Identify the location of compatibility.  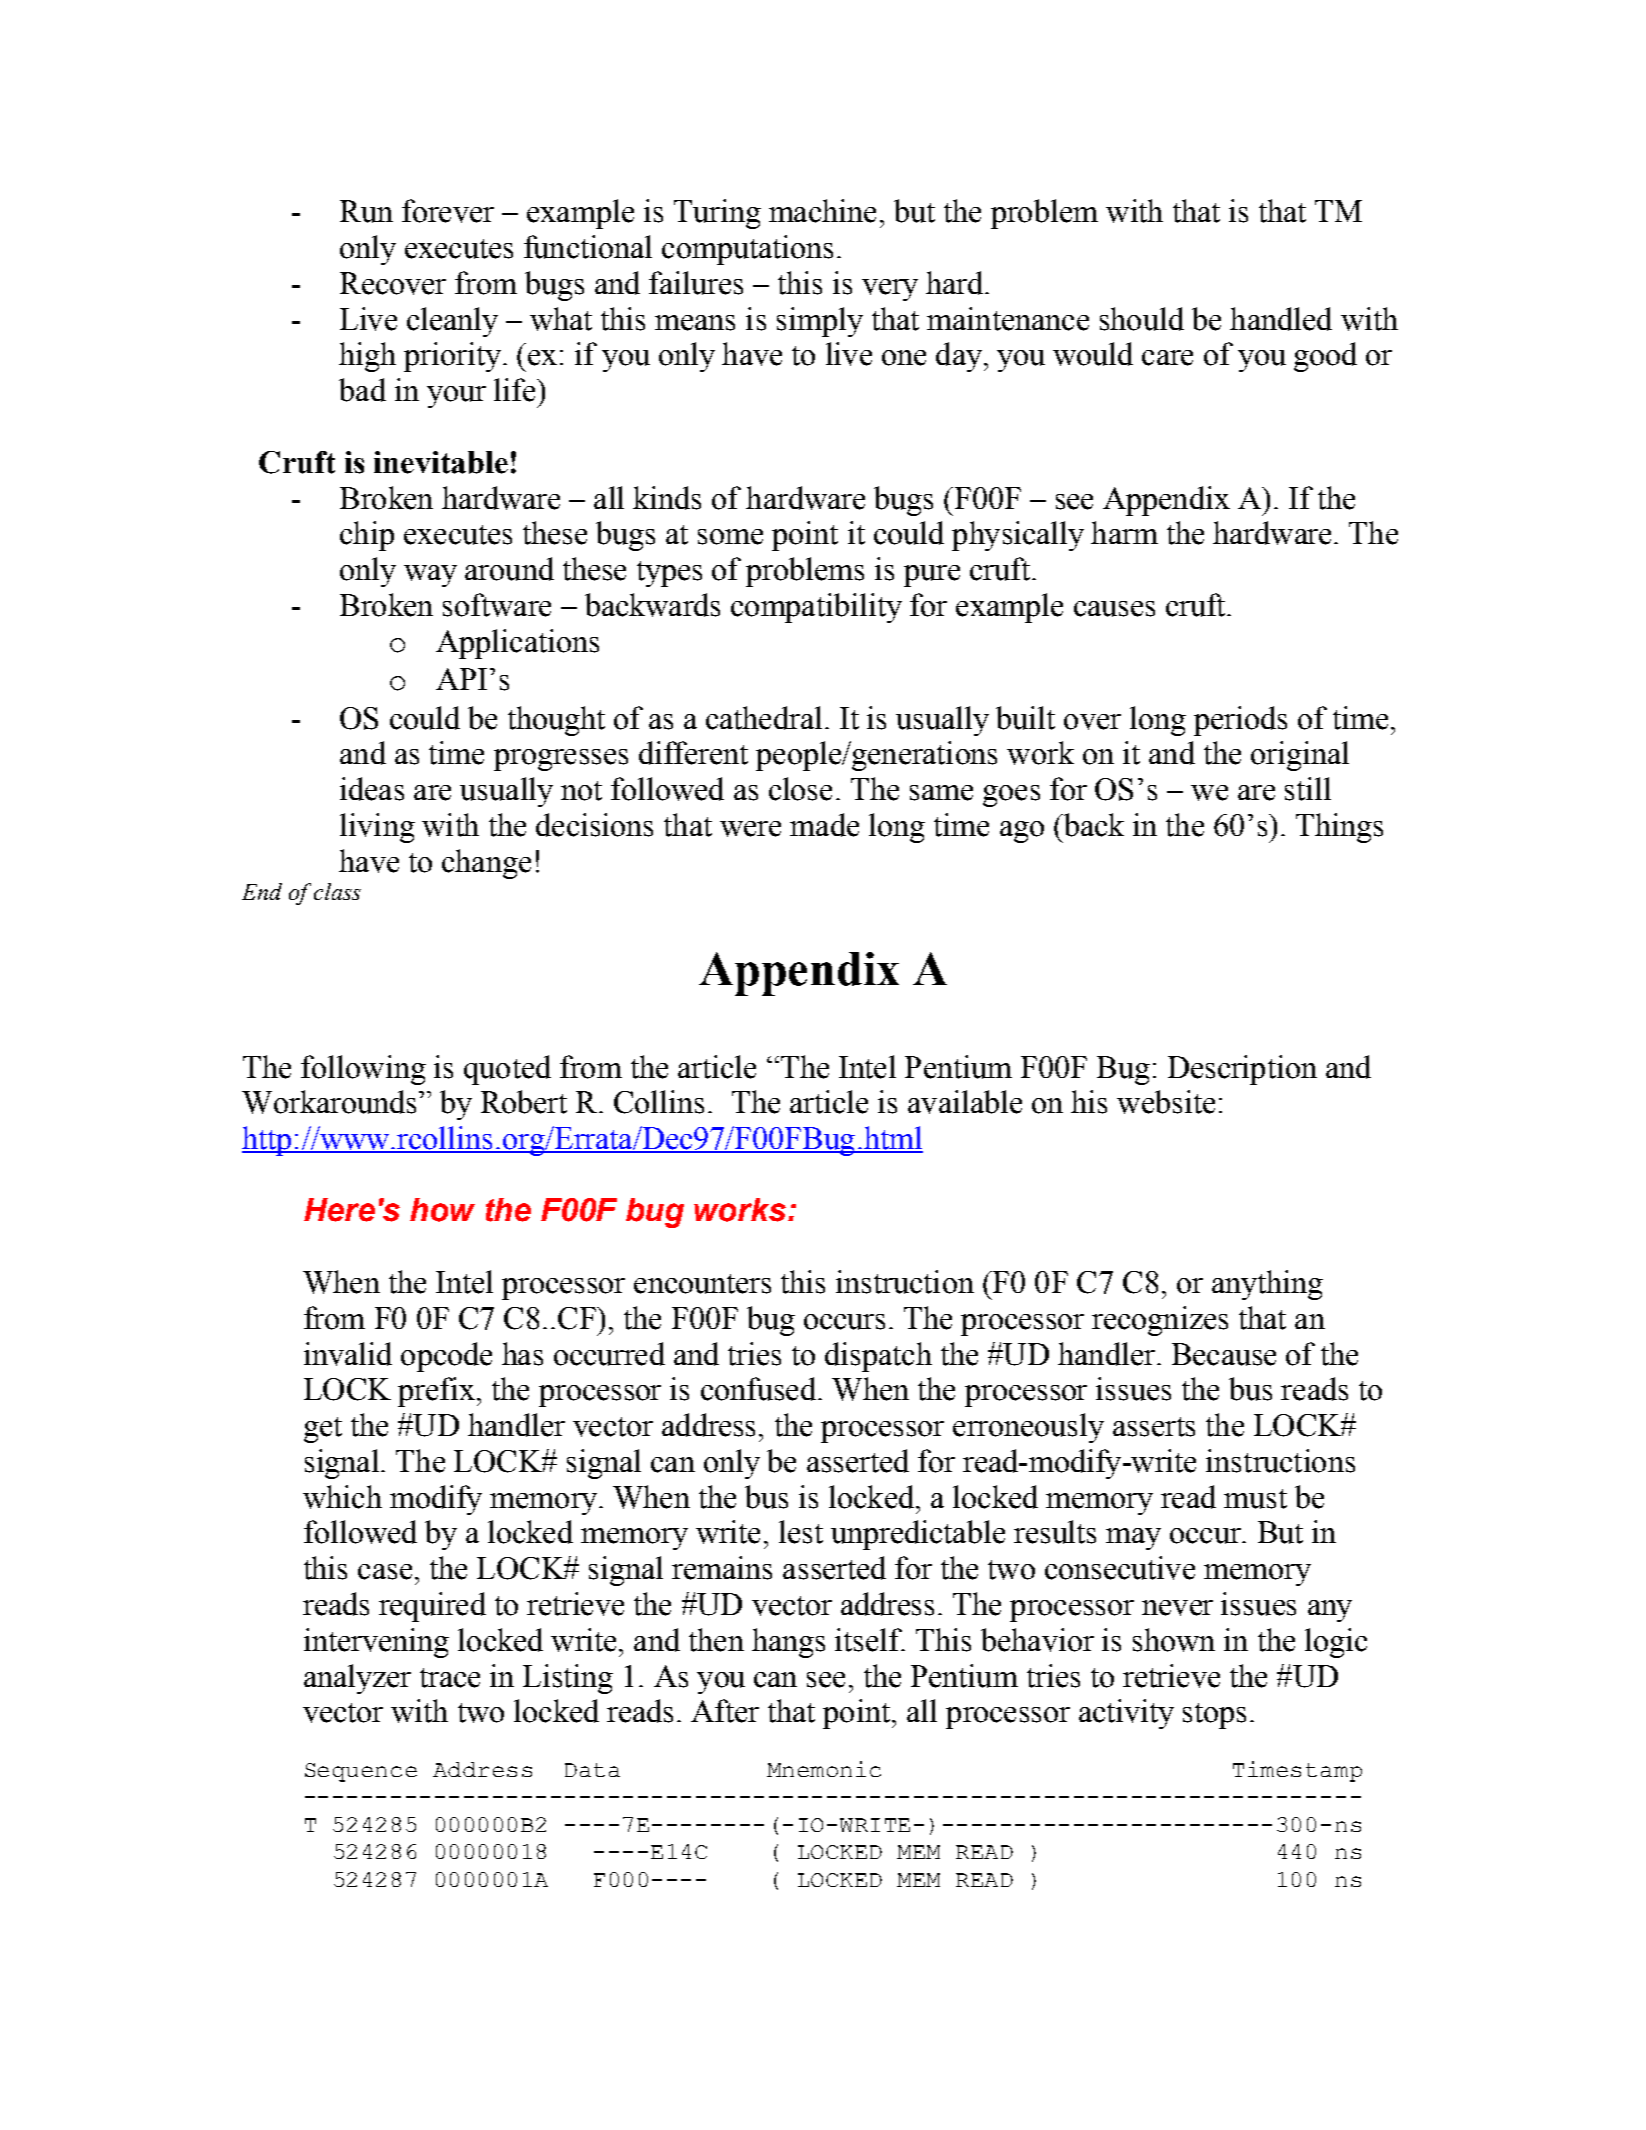
(816, 608).
